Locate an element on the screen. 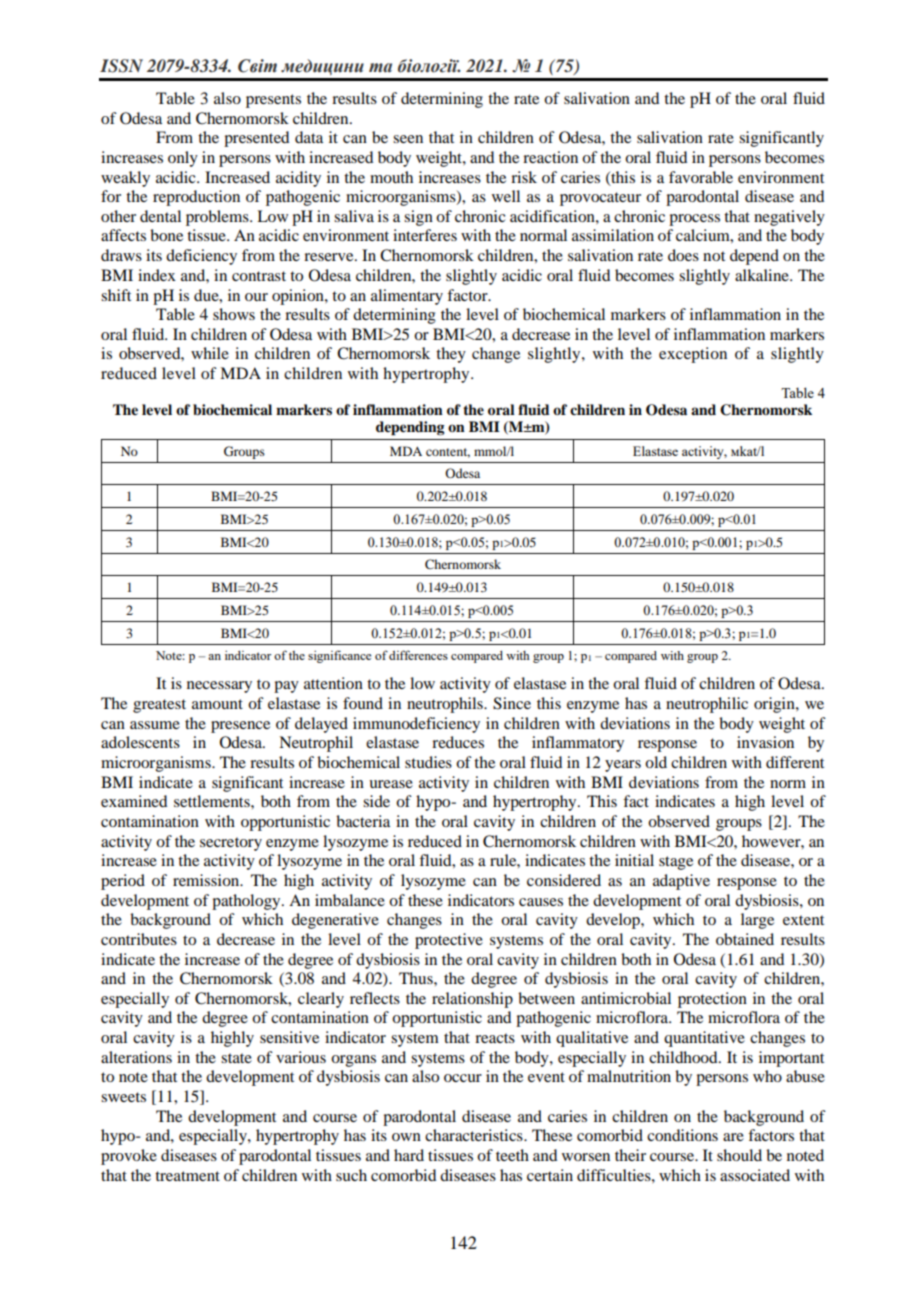 The height and width of the screenshot is (1308, 924). settlements is located at coordinates (213, 801).
